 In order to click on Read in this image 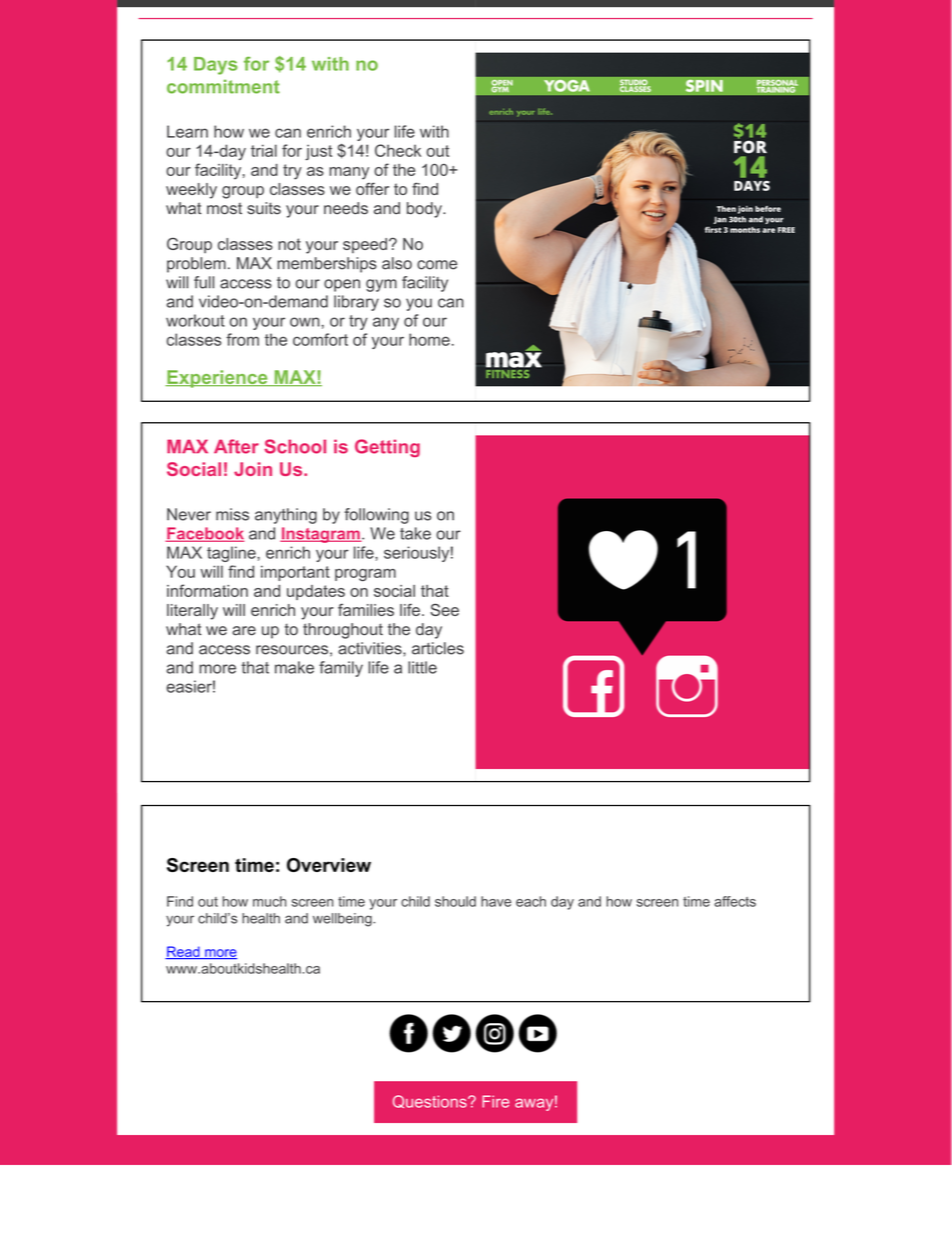, I will do `click(183, 952)`.
